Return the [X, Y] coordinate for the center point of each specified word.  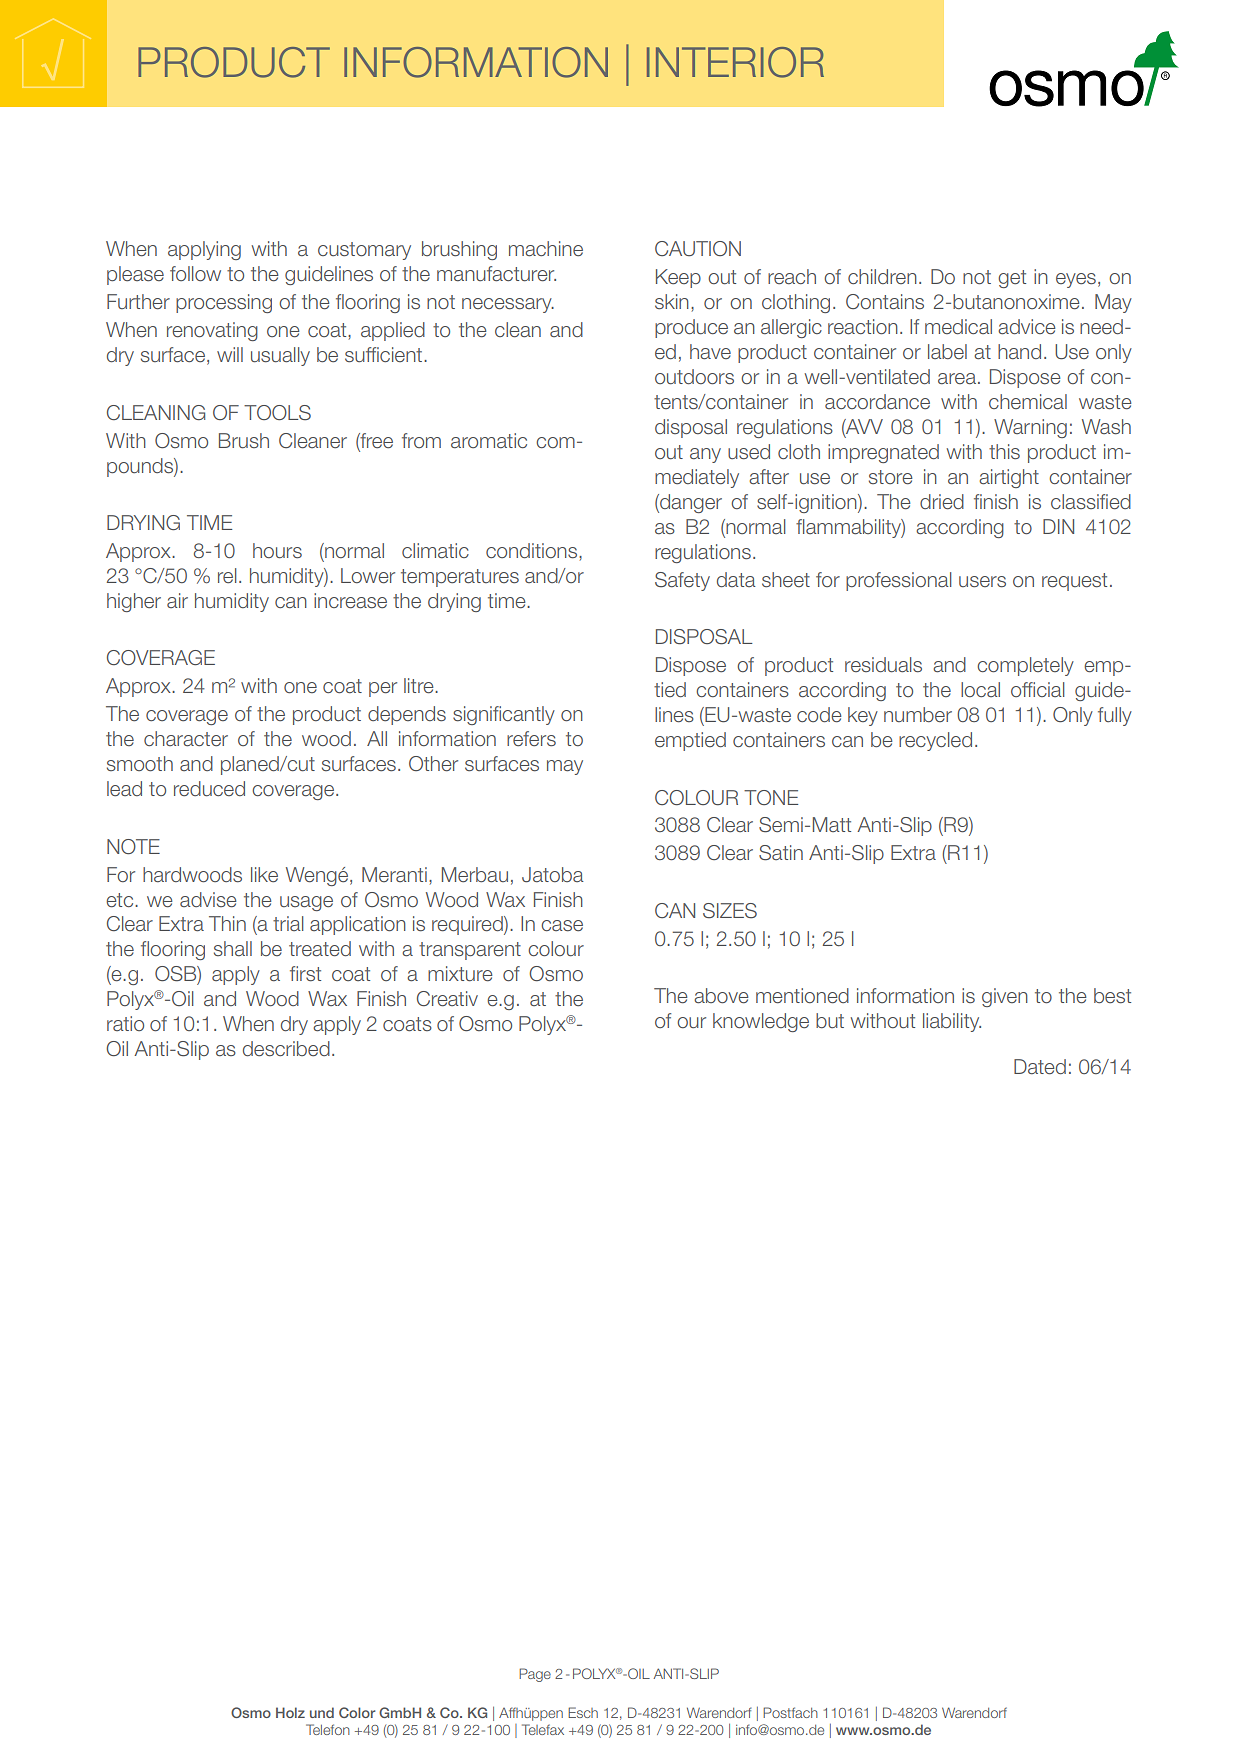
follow [195, 274]
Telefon [328, 1729]
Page [535, 1675]
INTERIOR [735, 62]
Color [357, 1712]
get [1012, 279]
